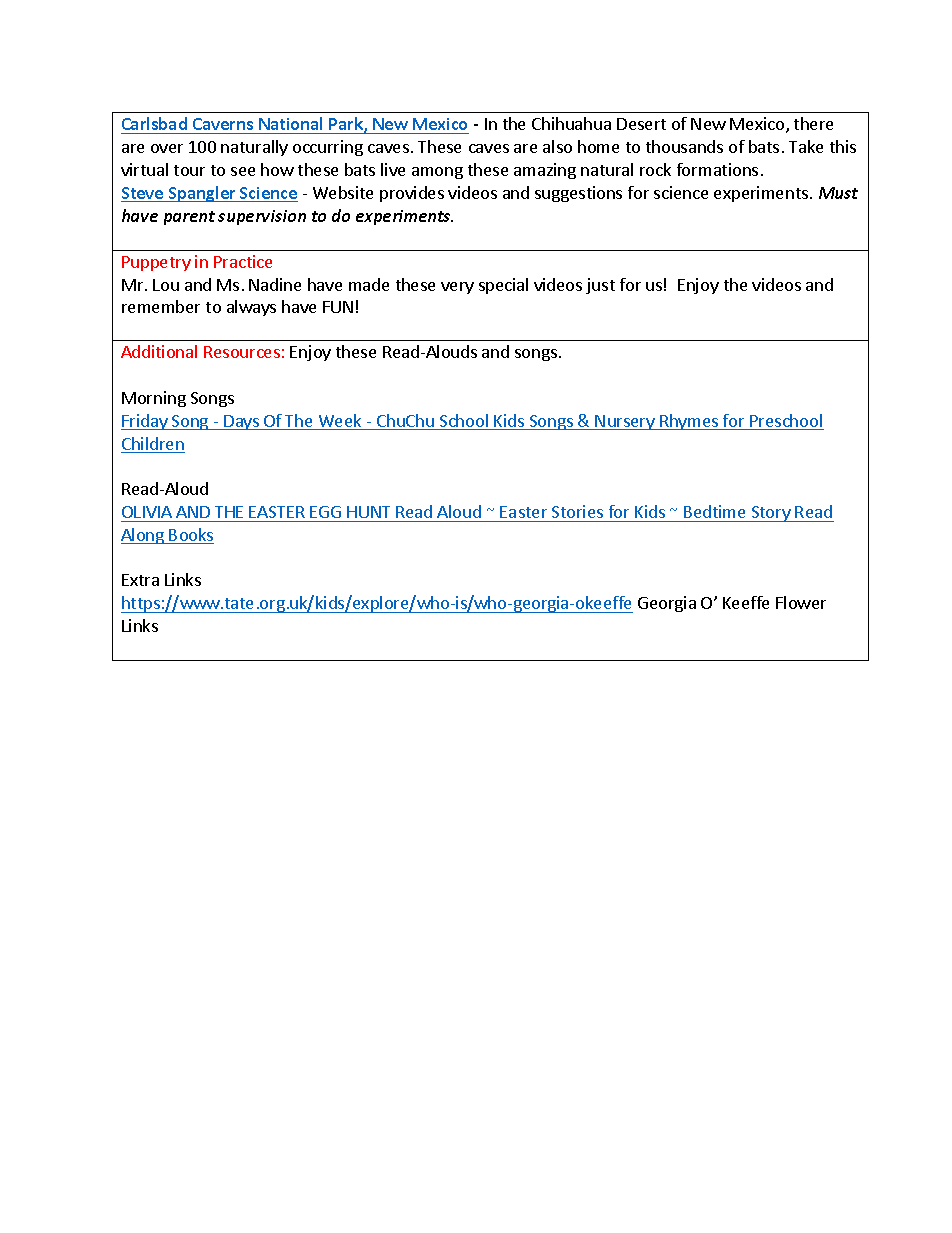 The height and width of the screenshot is (1233, 952). I want to click on Extra, so click(140, 580).
